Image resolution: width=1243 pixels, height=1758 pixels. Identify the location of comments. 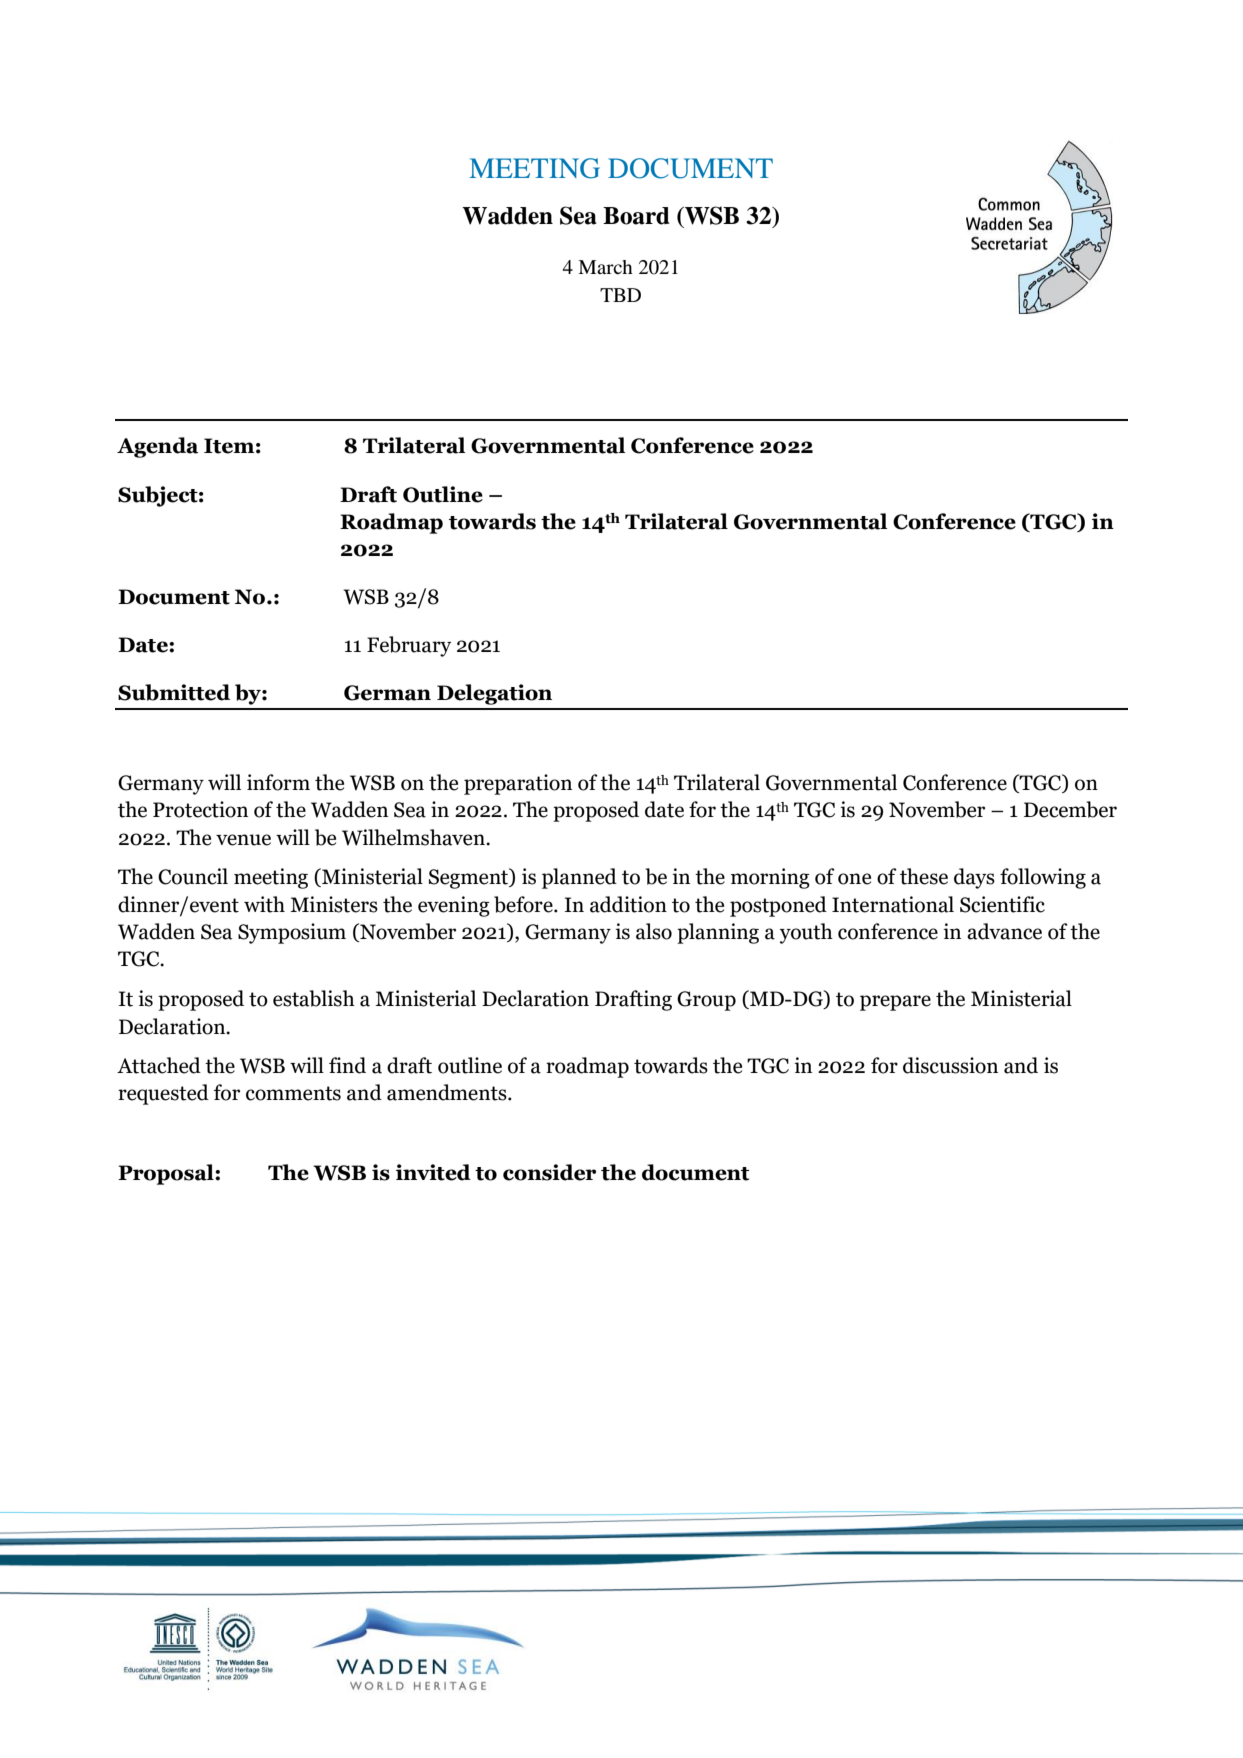
(293, 1093).
